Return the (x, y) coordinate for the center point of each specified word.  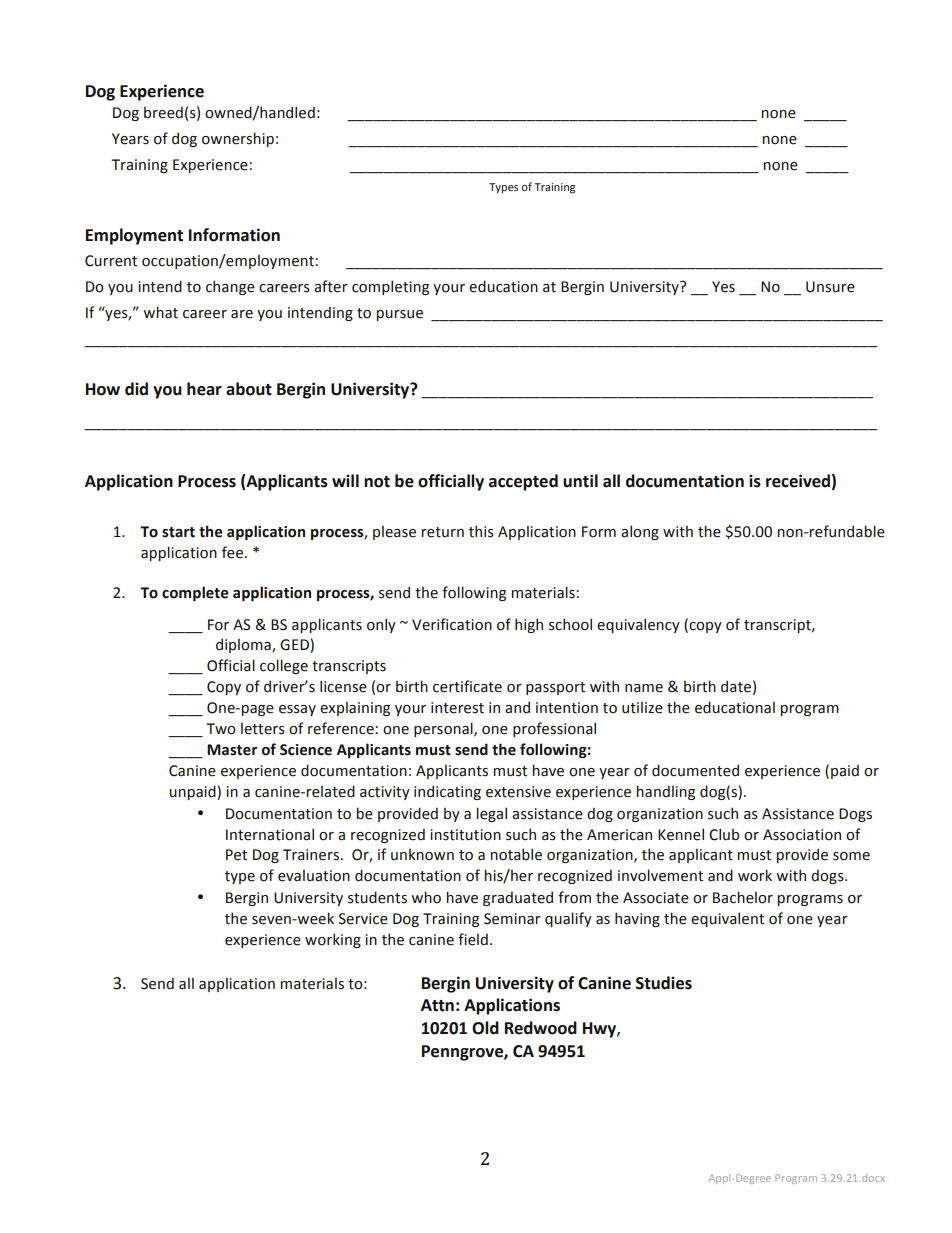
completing (390, 287)
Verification (452, 624)
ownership (238, 139)
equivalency (638, 625)
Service (363, 919)
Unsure (830, 287)
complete (195, 593)
